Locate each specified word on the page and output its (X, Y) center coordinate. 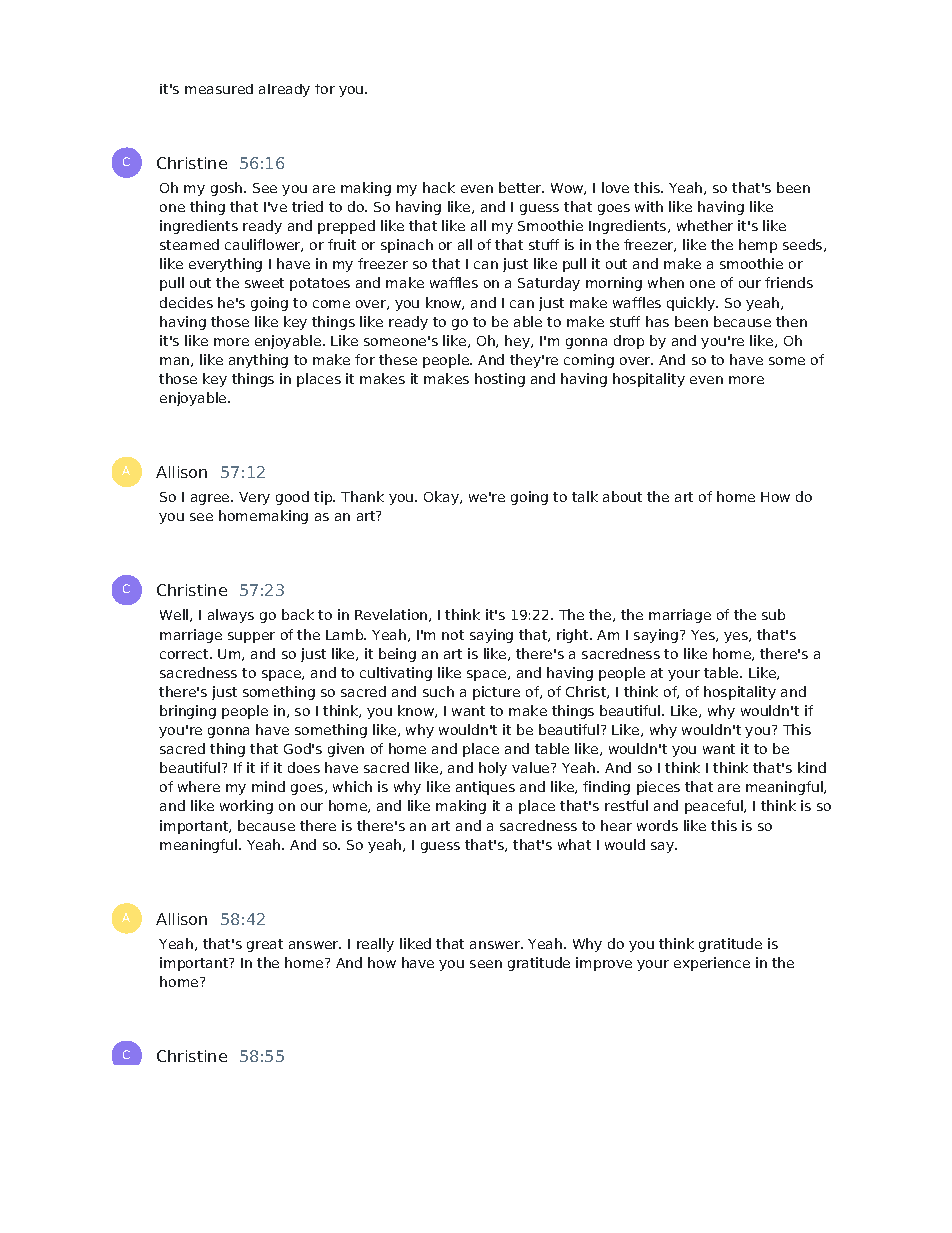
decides (186, 302)
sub (773, 614)
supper (251, 637)
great (265, 945)
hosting (500, 380)
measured (219, 89)
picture (496, 693)
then (791, 321)
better (521, 187)
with (649, 206)
